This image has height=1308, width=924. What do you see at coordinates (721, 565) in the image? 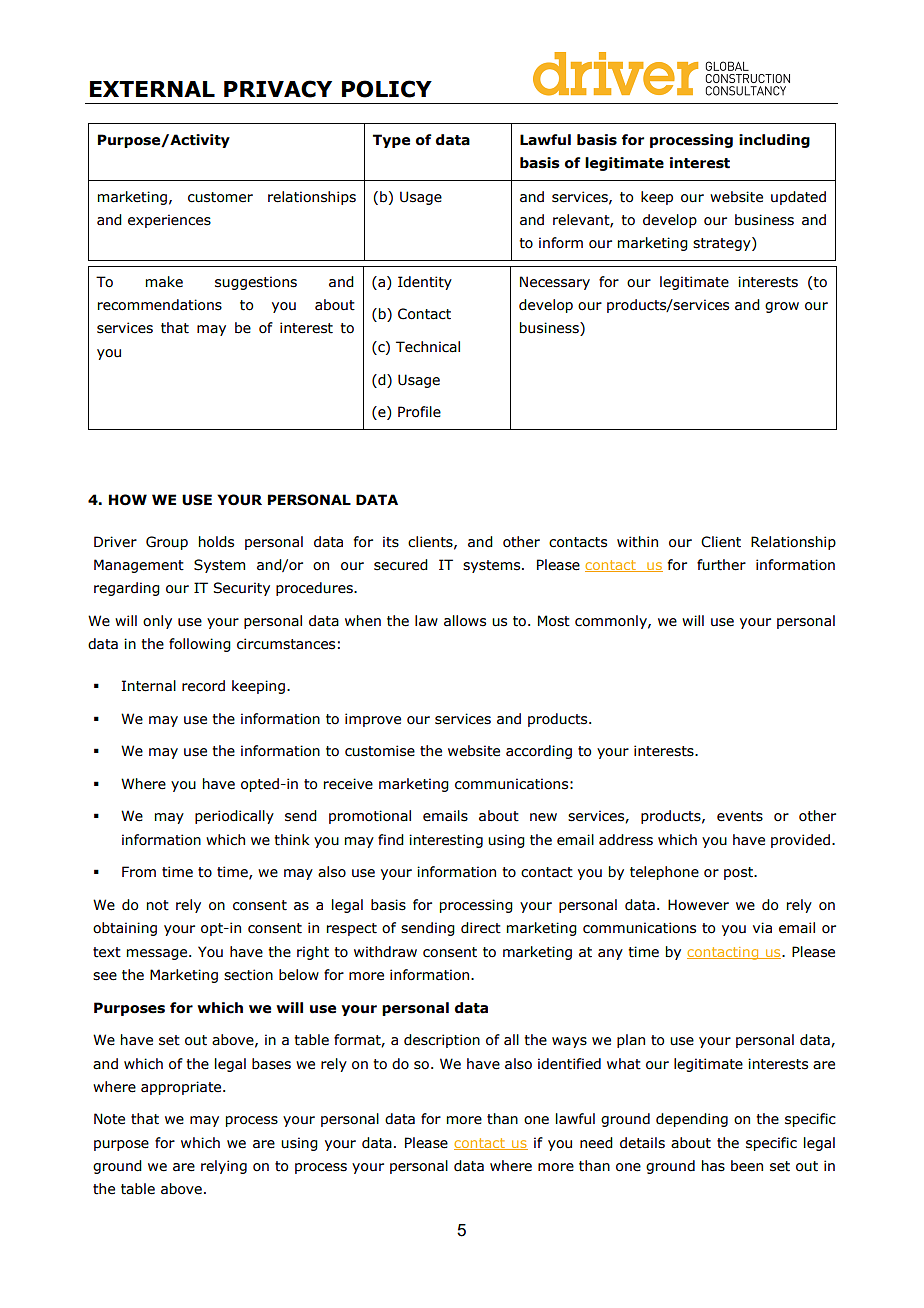
I see `further` at bounding box center [721, 565].
